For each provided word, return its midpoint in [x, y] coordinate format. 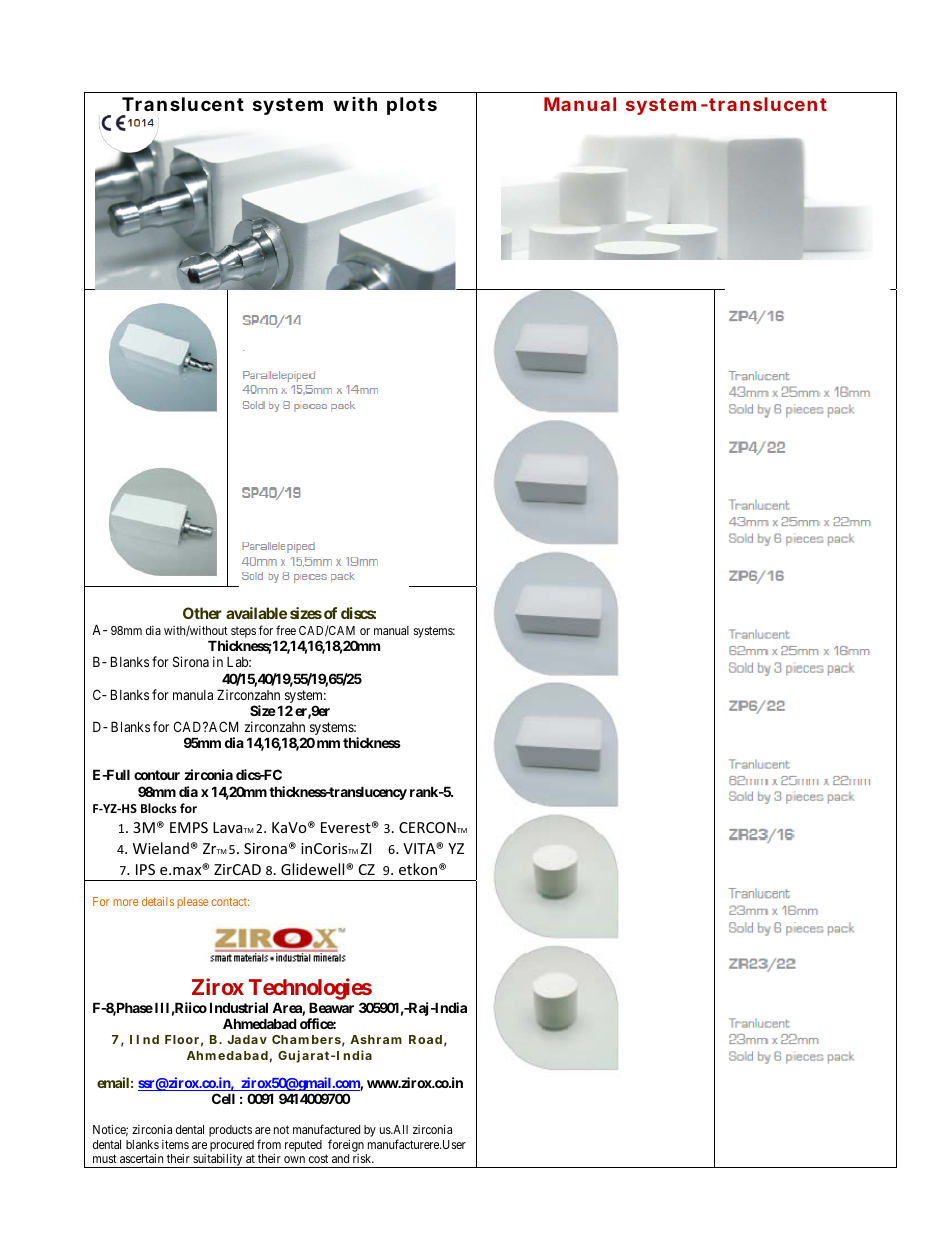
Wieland [161, 848]
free [286, 630]
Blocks [159, 808]
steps [243, 634]
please [193, 902]
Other [202, 613]
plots [412, 106]
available [256, 613]
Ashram [376, 1039]
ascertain [141, 1158]
